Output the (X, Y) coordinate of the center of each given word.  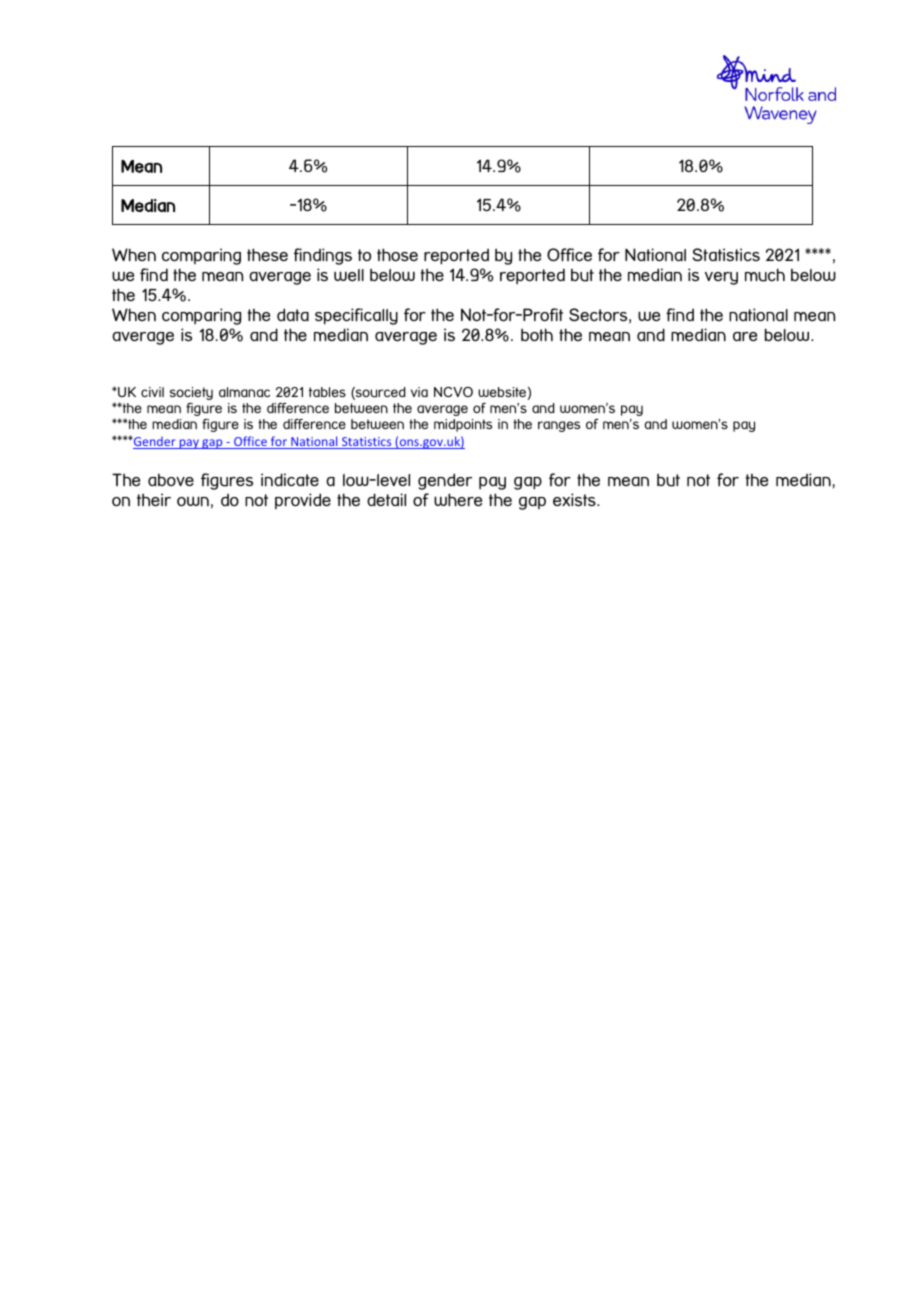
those (397, 254)
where (458, 499)
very (721, 278)
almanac (244, 392)
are (745, 336)
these (267, 254)
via (419, 392)
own (193, 501)
